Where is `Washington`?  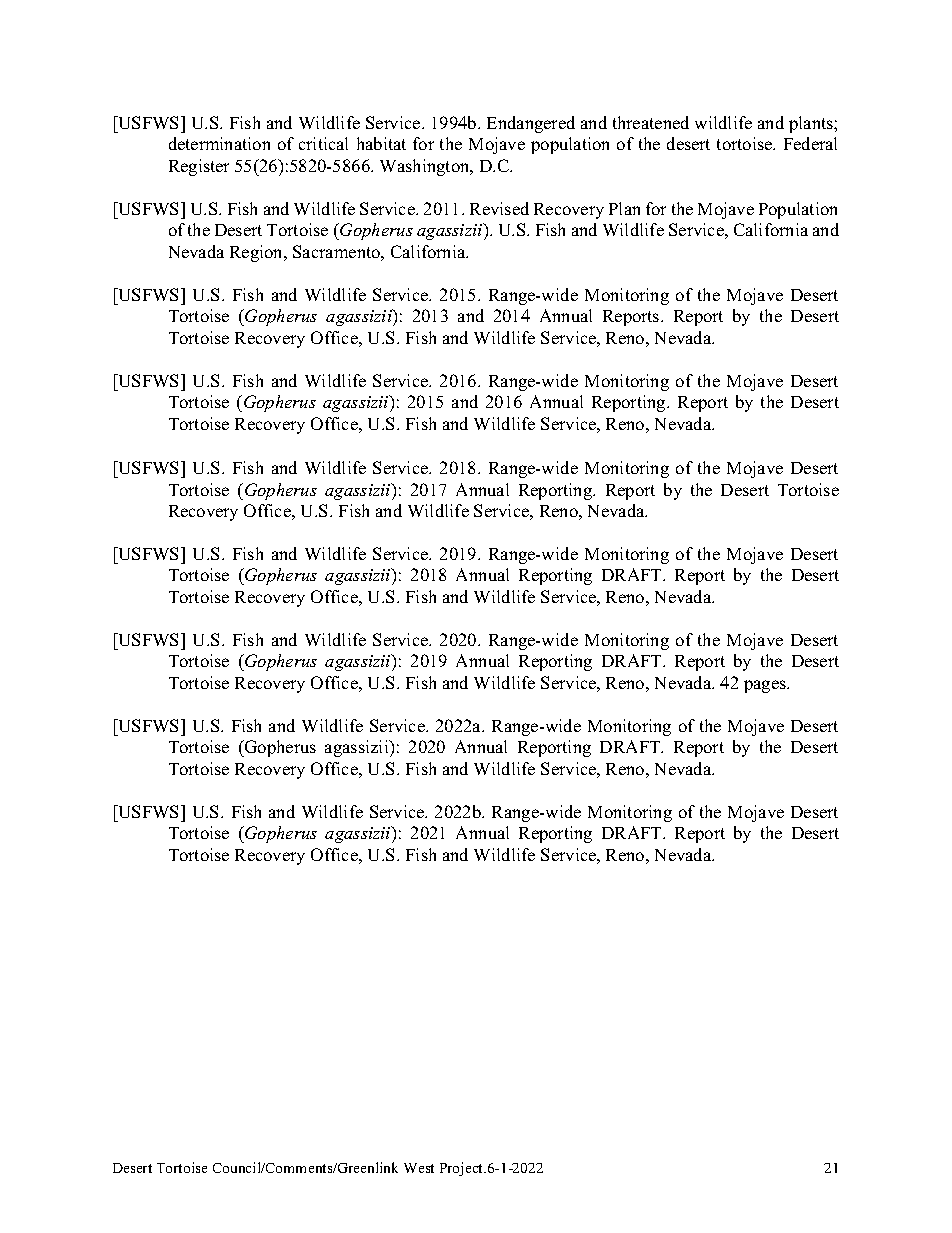
Washington is located at coordinates (426, 167).
